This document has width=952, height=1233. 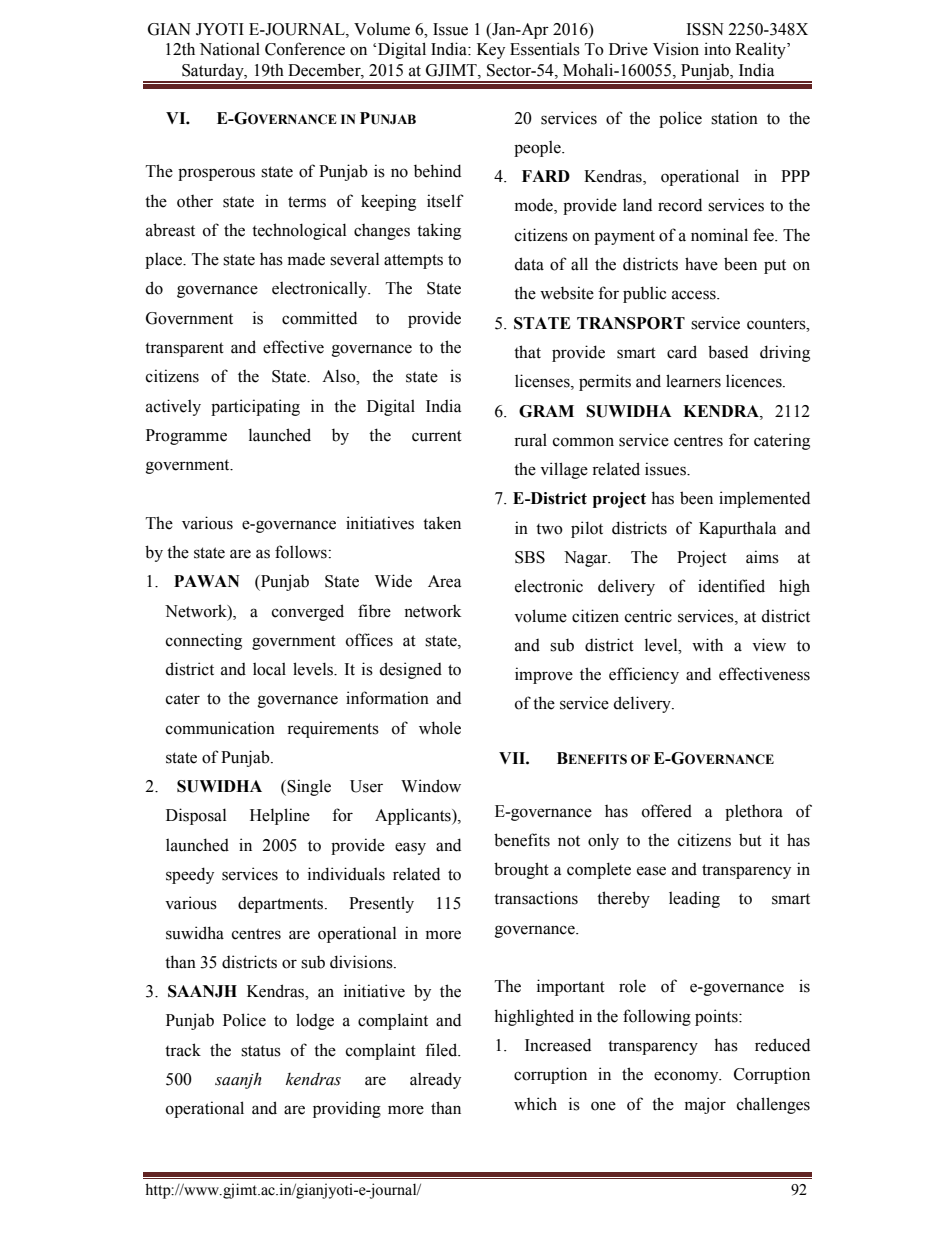 I want to click on economy, so click(x=687, y=1077).
